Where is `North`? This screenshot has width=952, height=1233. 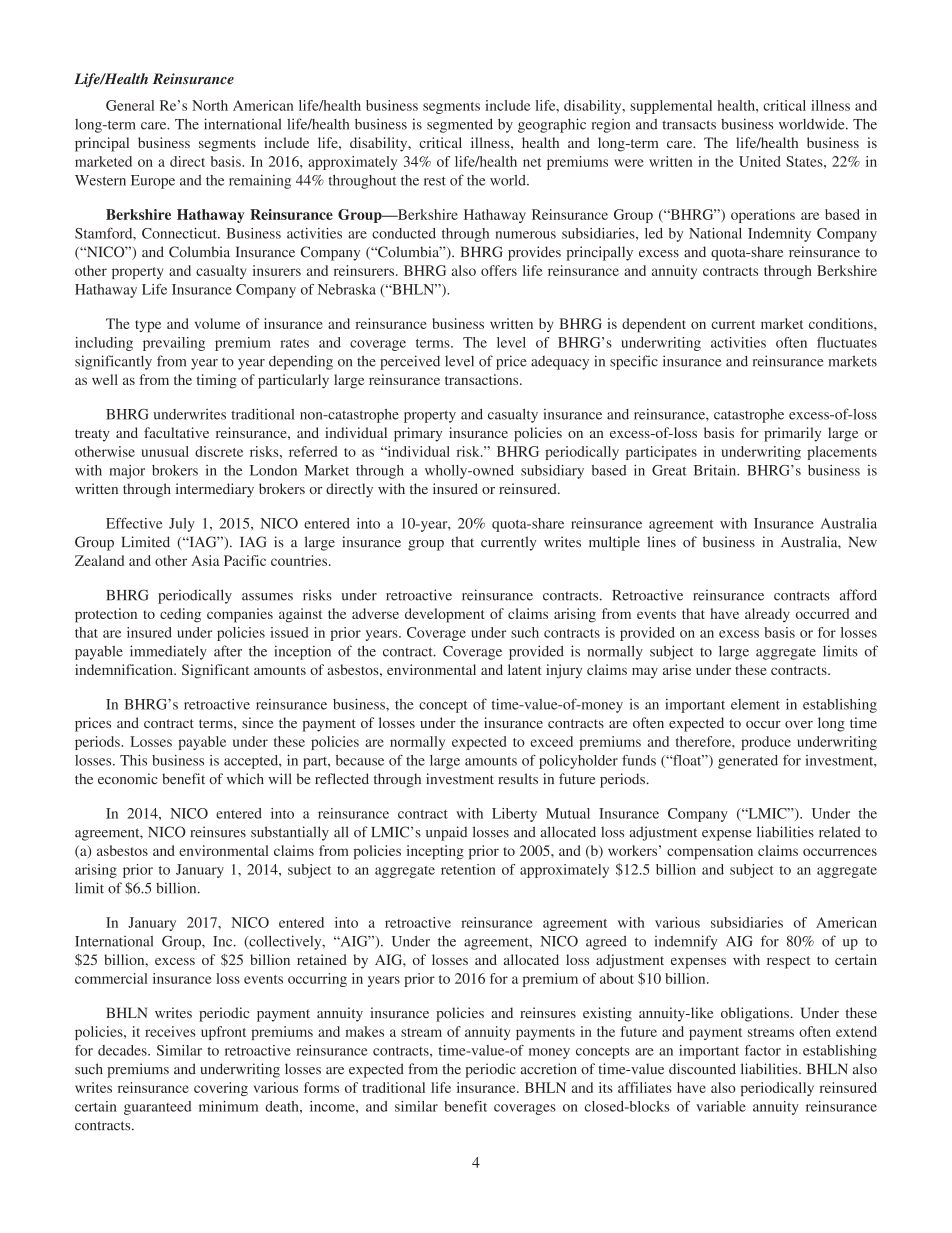
North is located at coordinates (210, 105).
